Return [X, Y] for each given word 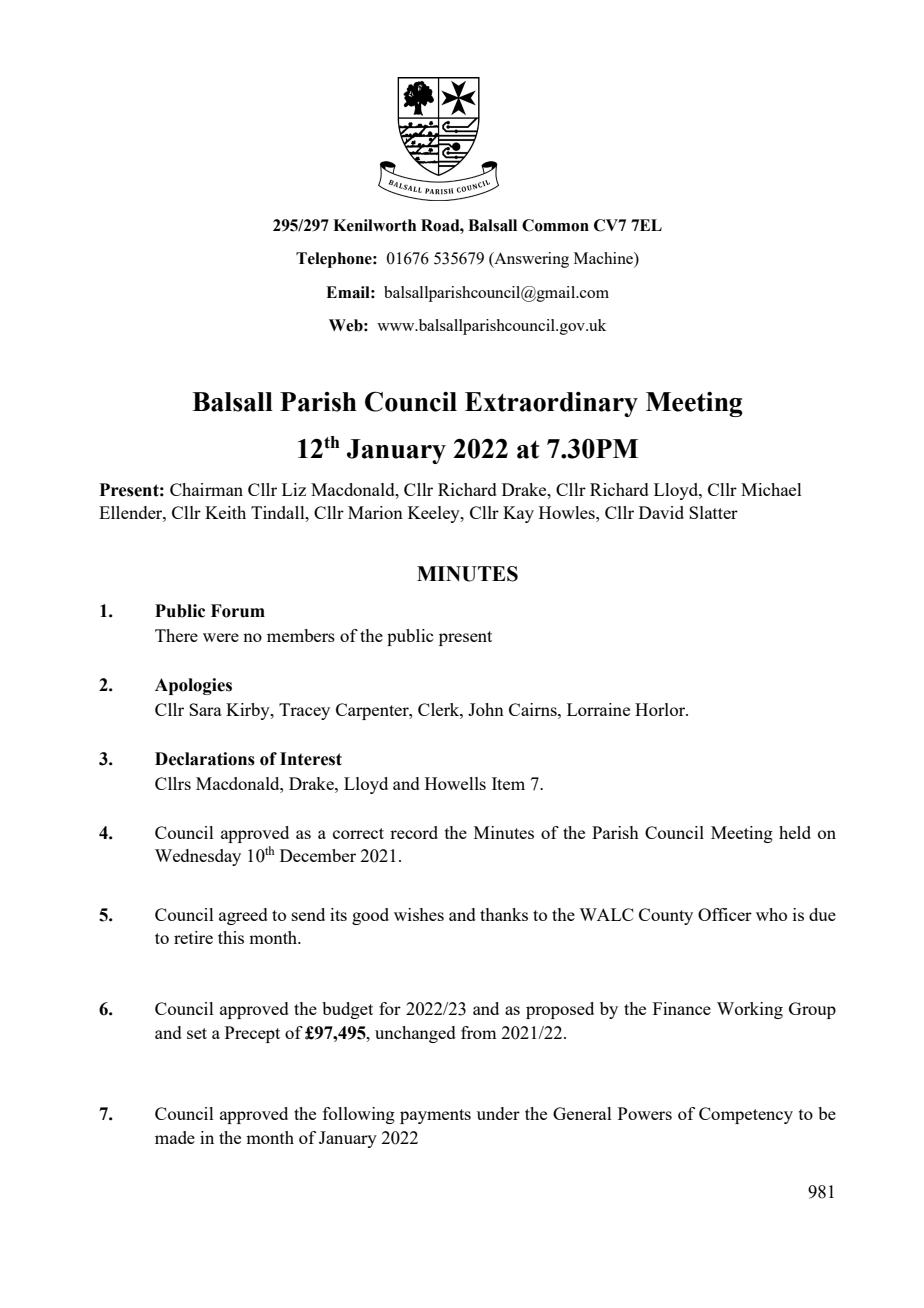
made [175, 1137]
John [486, 709]
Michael [771, 489]
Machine [604, 259]
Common [555, 225]
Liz [294, 489]
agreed [243, 916]
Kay [518, 514]
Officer [725, 914]
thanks [504, 914]
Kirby [249, 711]
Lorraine [598, 709]
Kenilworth [374, 225]
